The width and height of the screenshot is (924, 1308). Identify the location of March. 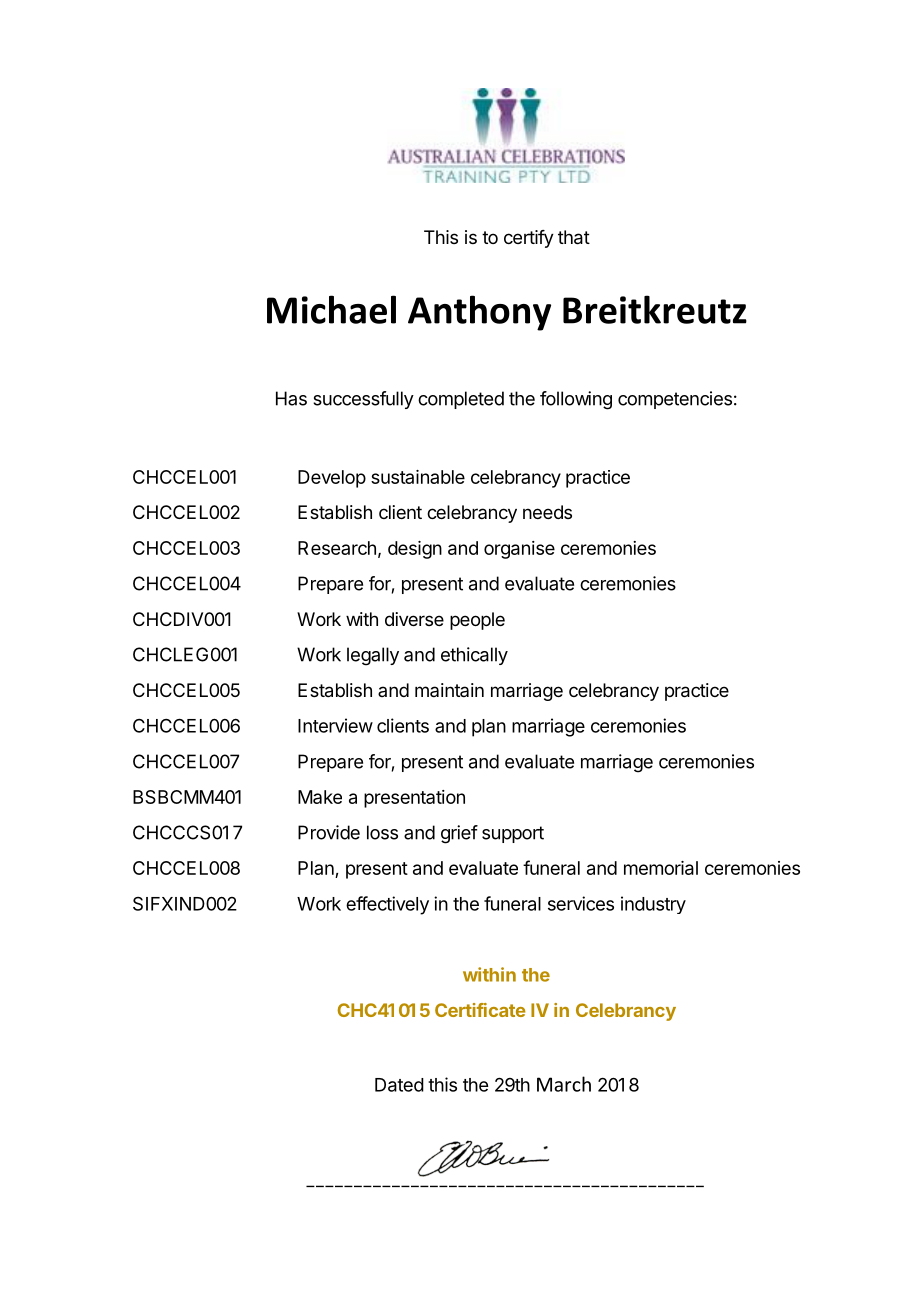
(564, 1084).
